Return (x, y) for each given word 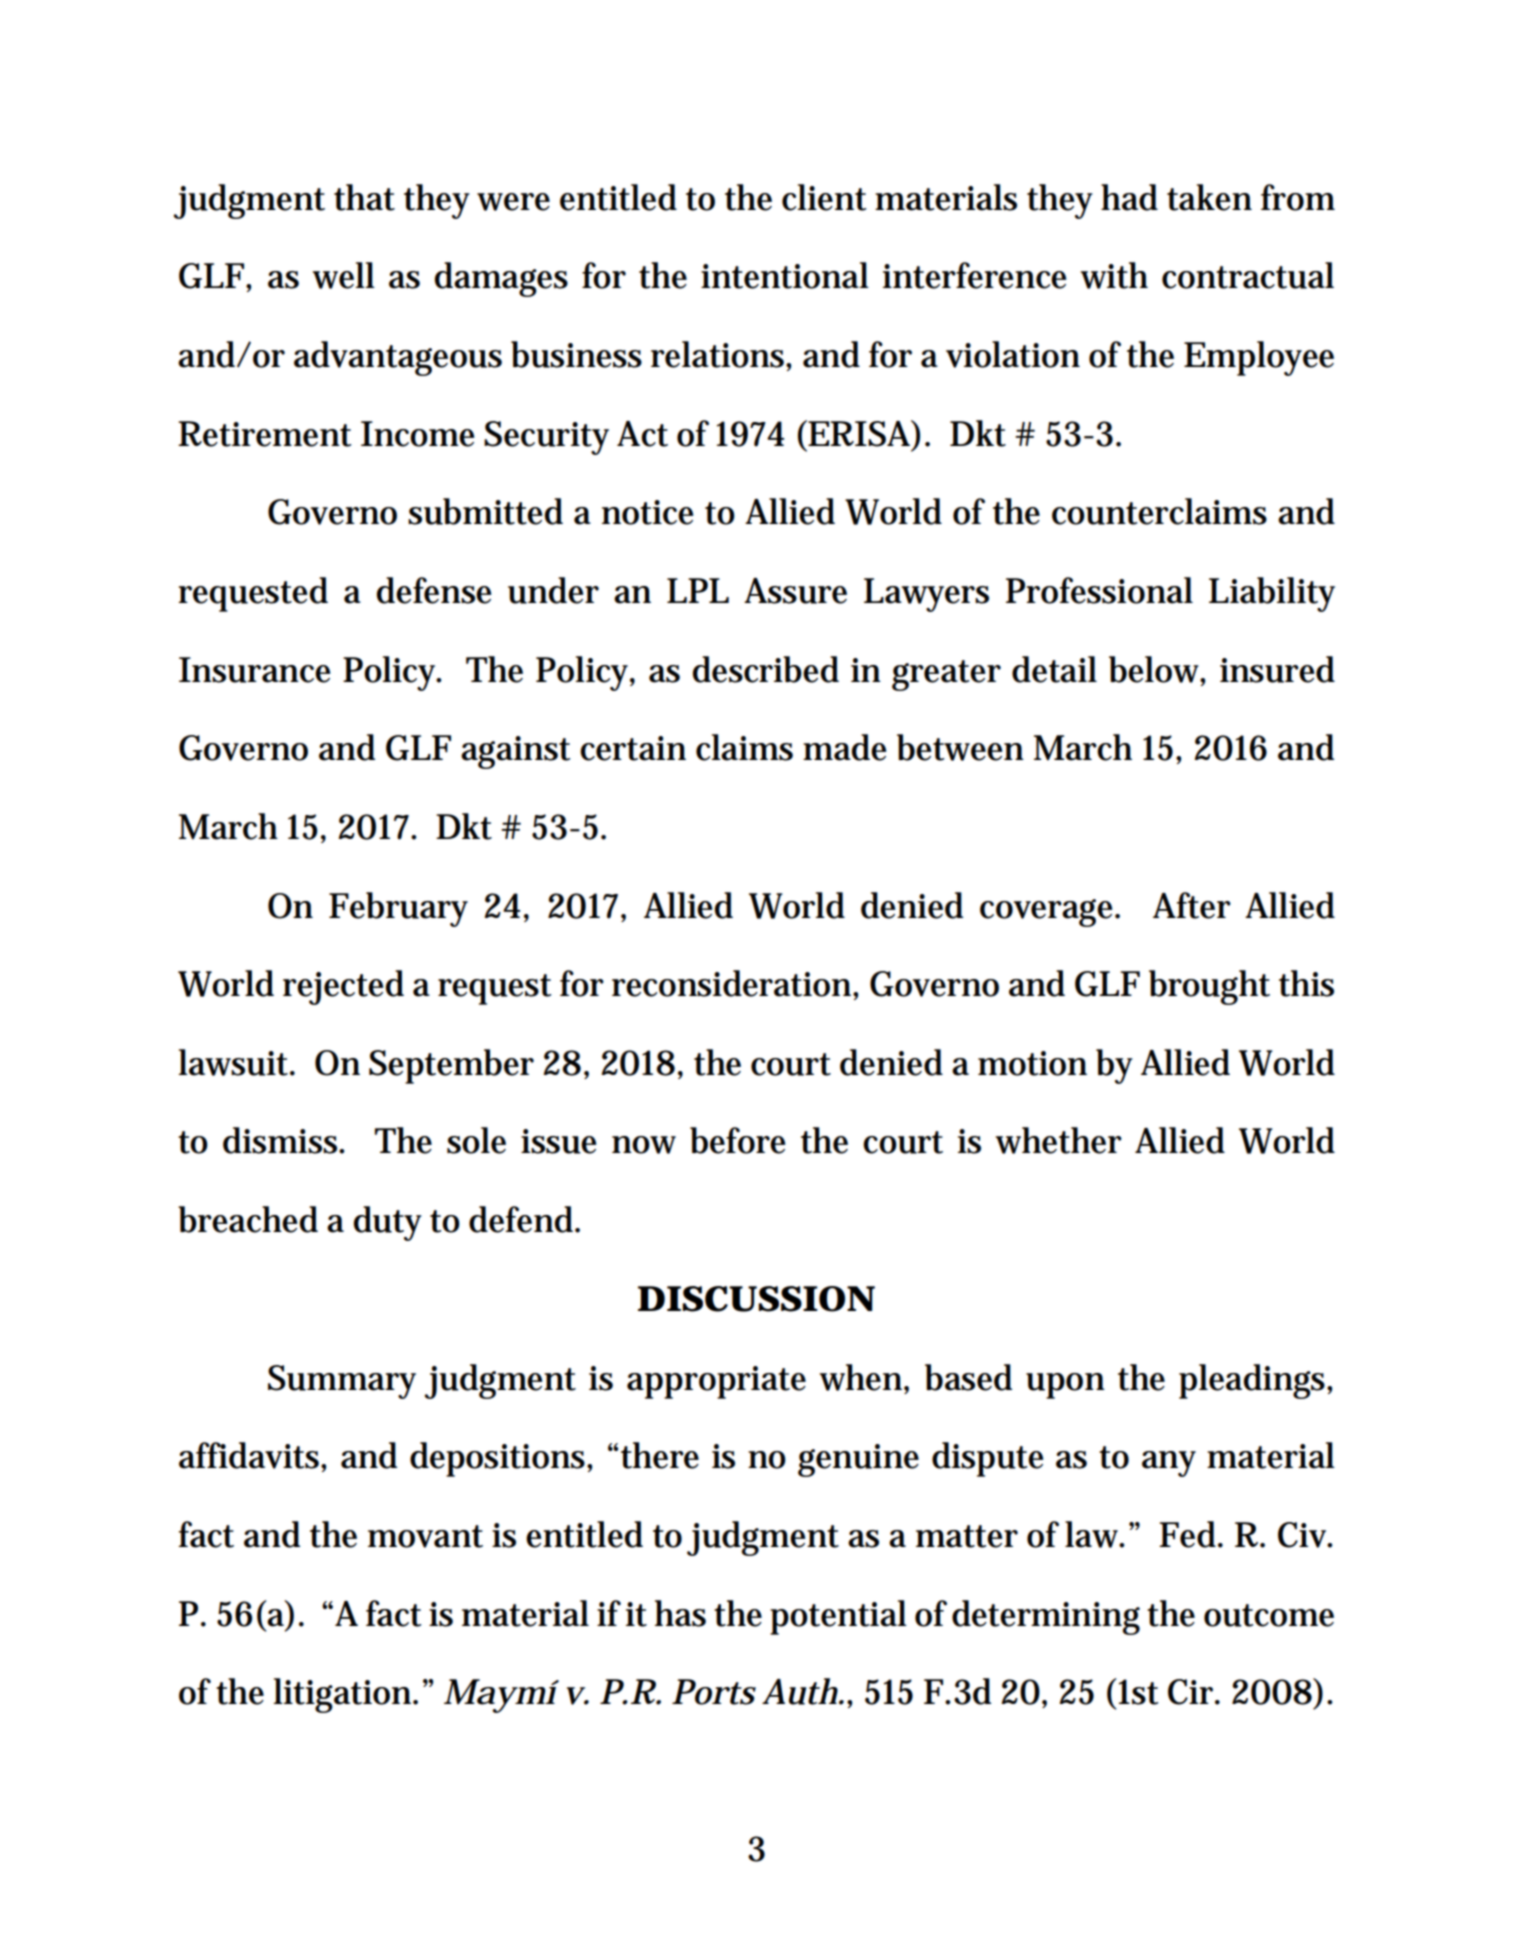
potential (838, 1617)
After (1192, 905)
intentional (785, 275)
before (737, 1140)
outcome (1269, 1615)
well (344, 275)
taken (1209, 197)
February (398, 909)
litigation (344, 1695)
